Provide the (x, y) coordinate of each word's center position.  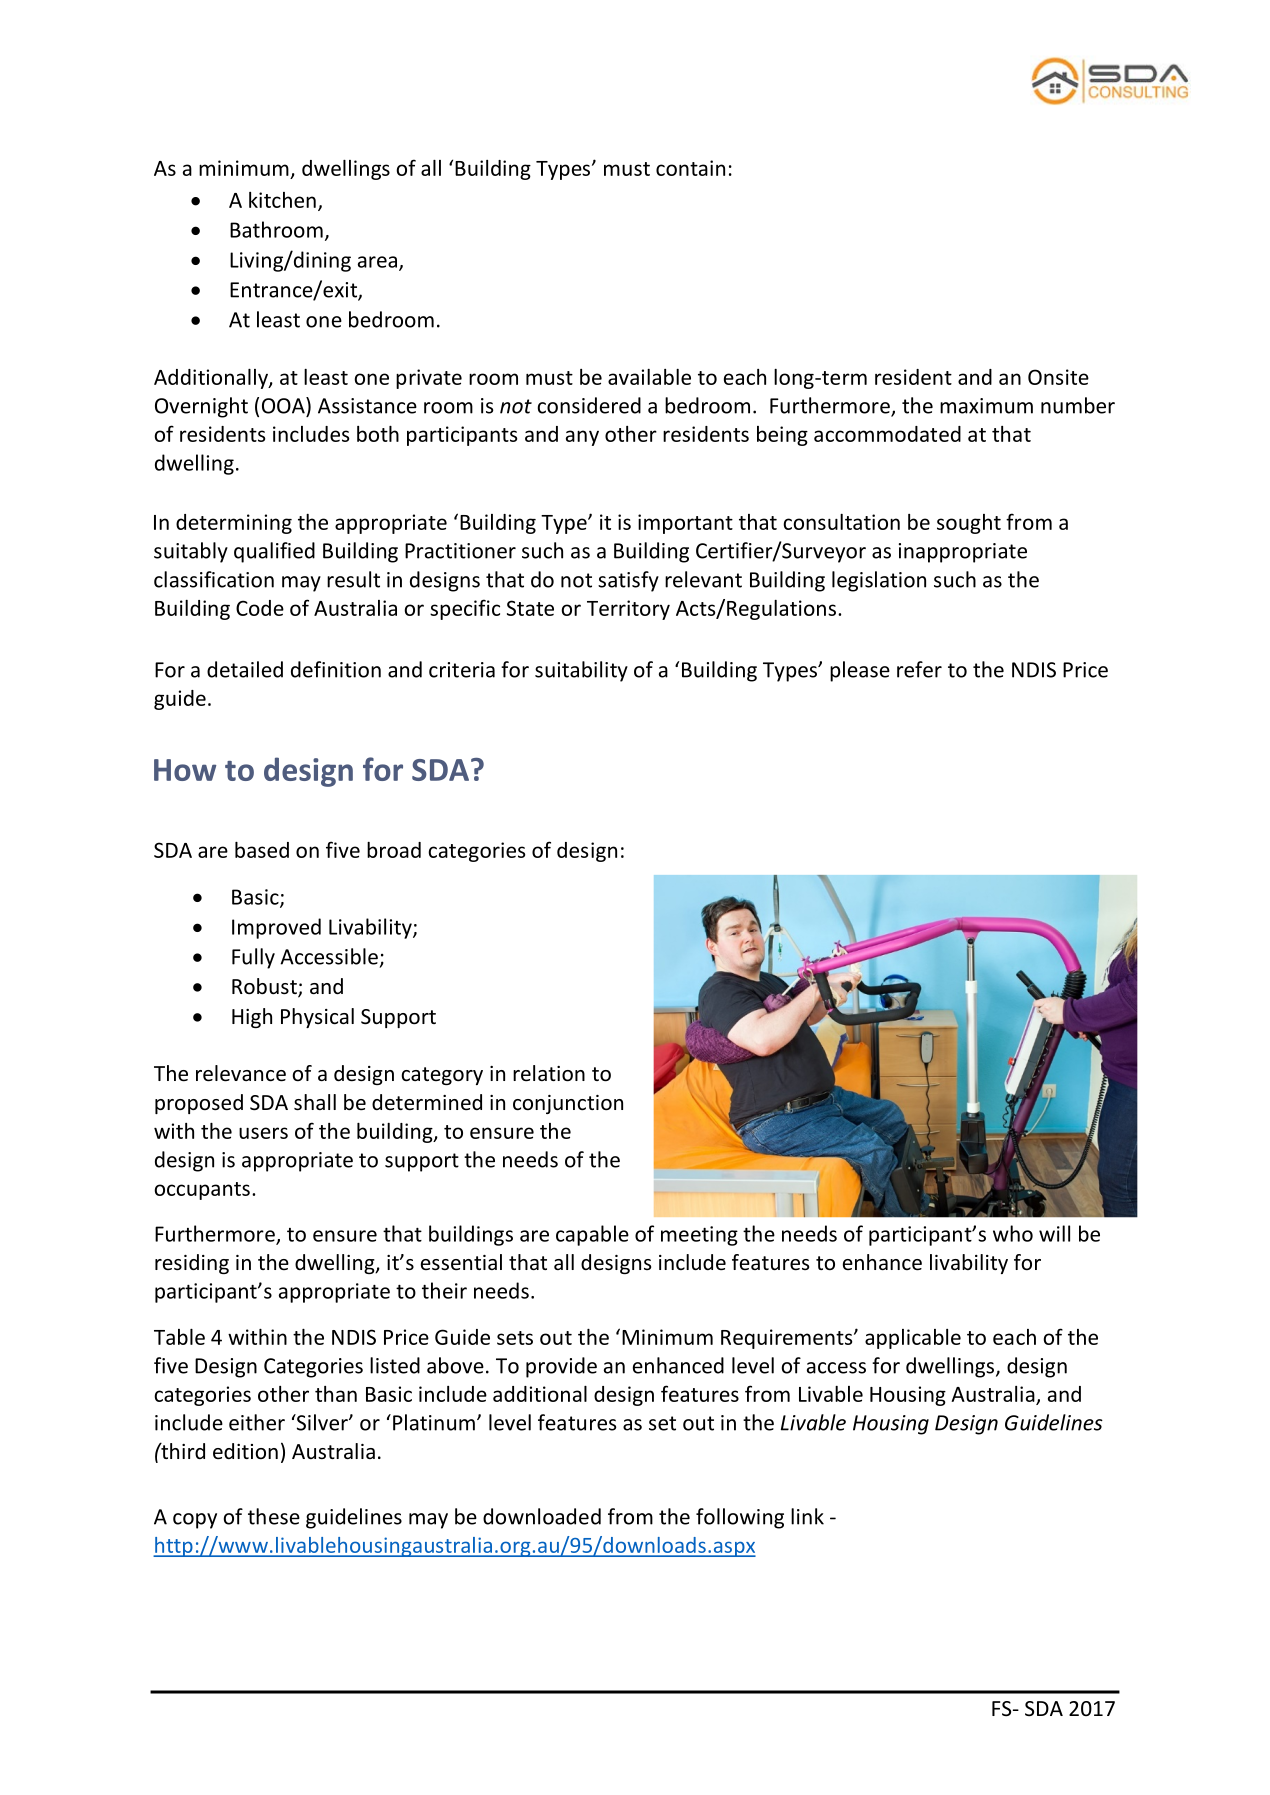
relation (549, 1073)
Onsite (1058, 377)
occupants (202, 1191)
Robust (265, 987)
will (1054, 1233)
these (274, 1516)
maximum (986, 406)
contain (690, 168)
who (1013, 1233)
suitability (581, 671)
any (582, 438)
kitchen (282, 200)
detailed (245, 669)
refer (919, 669)
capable (592, 1235)
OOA (284, 405)
